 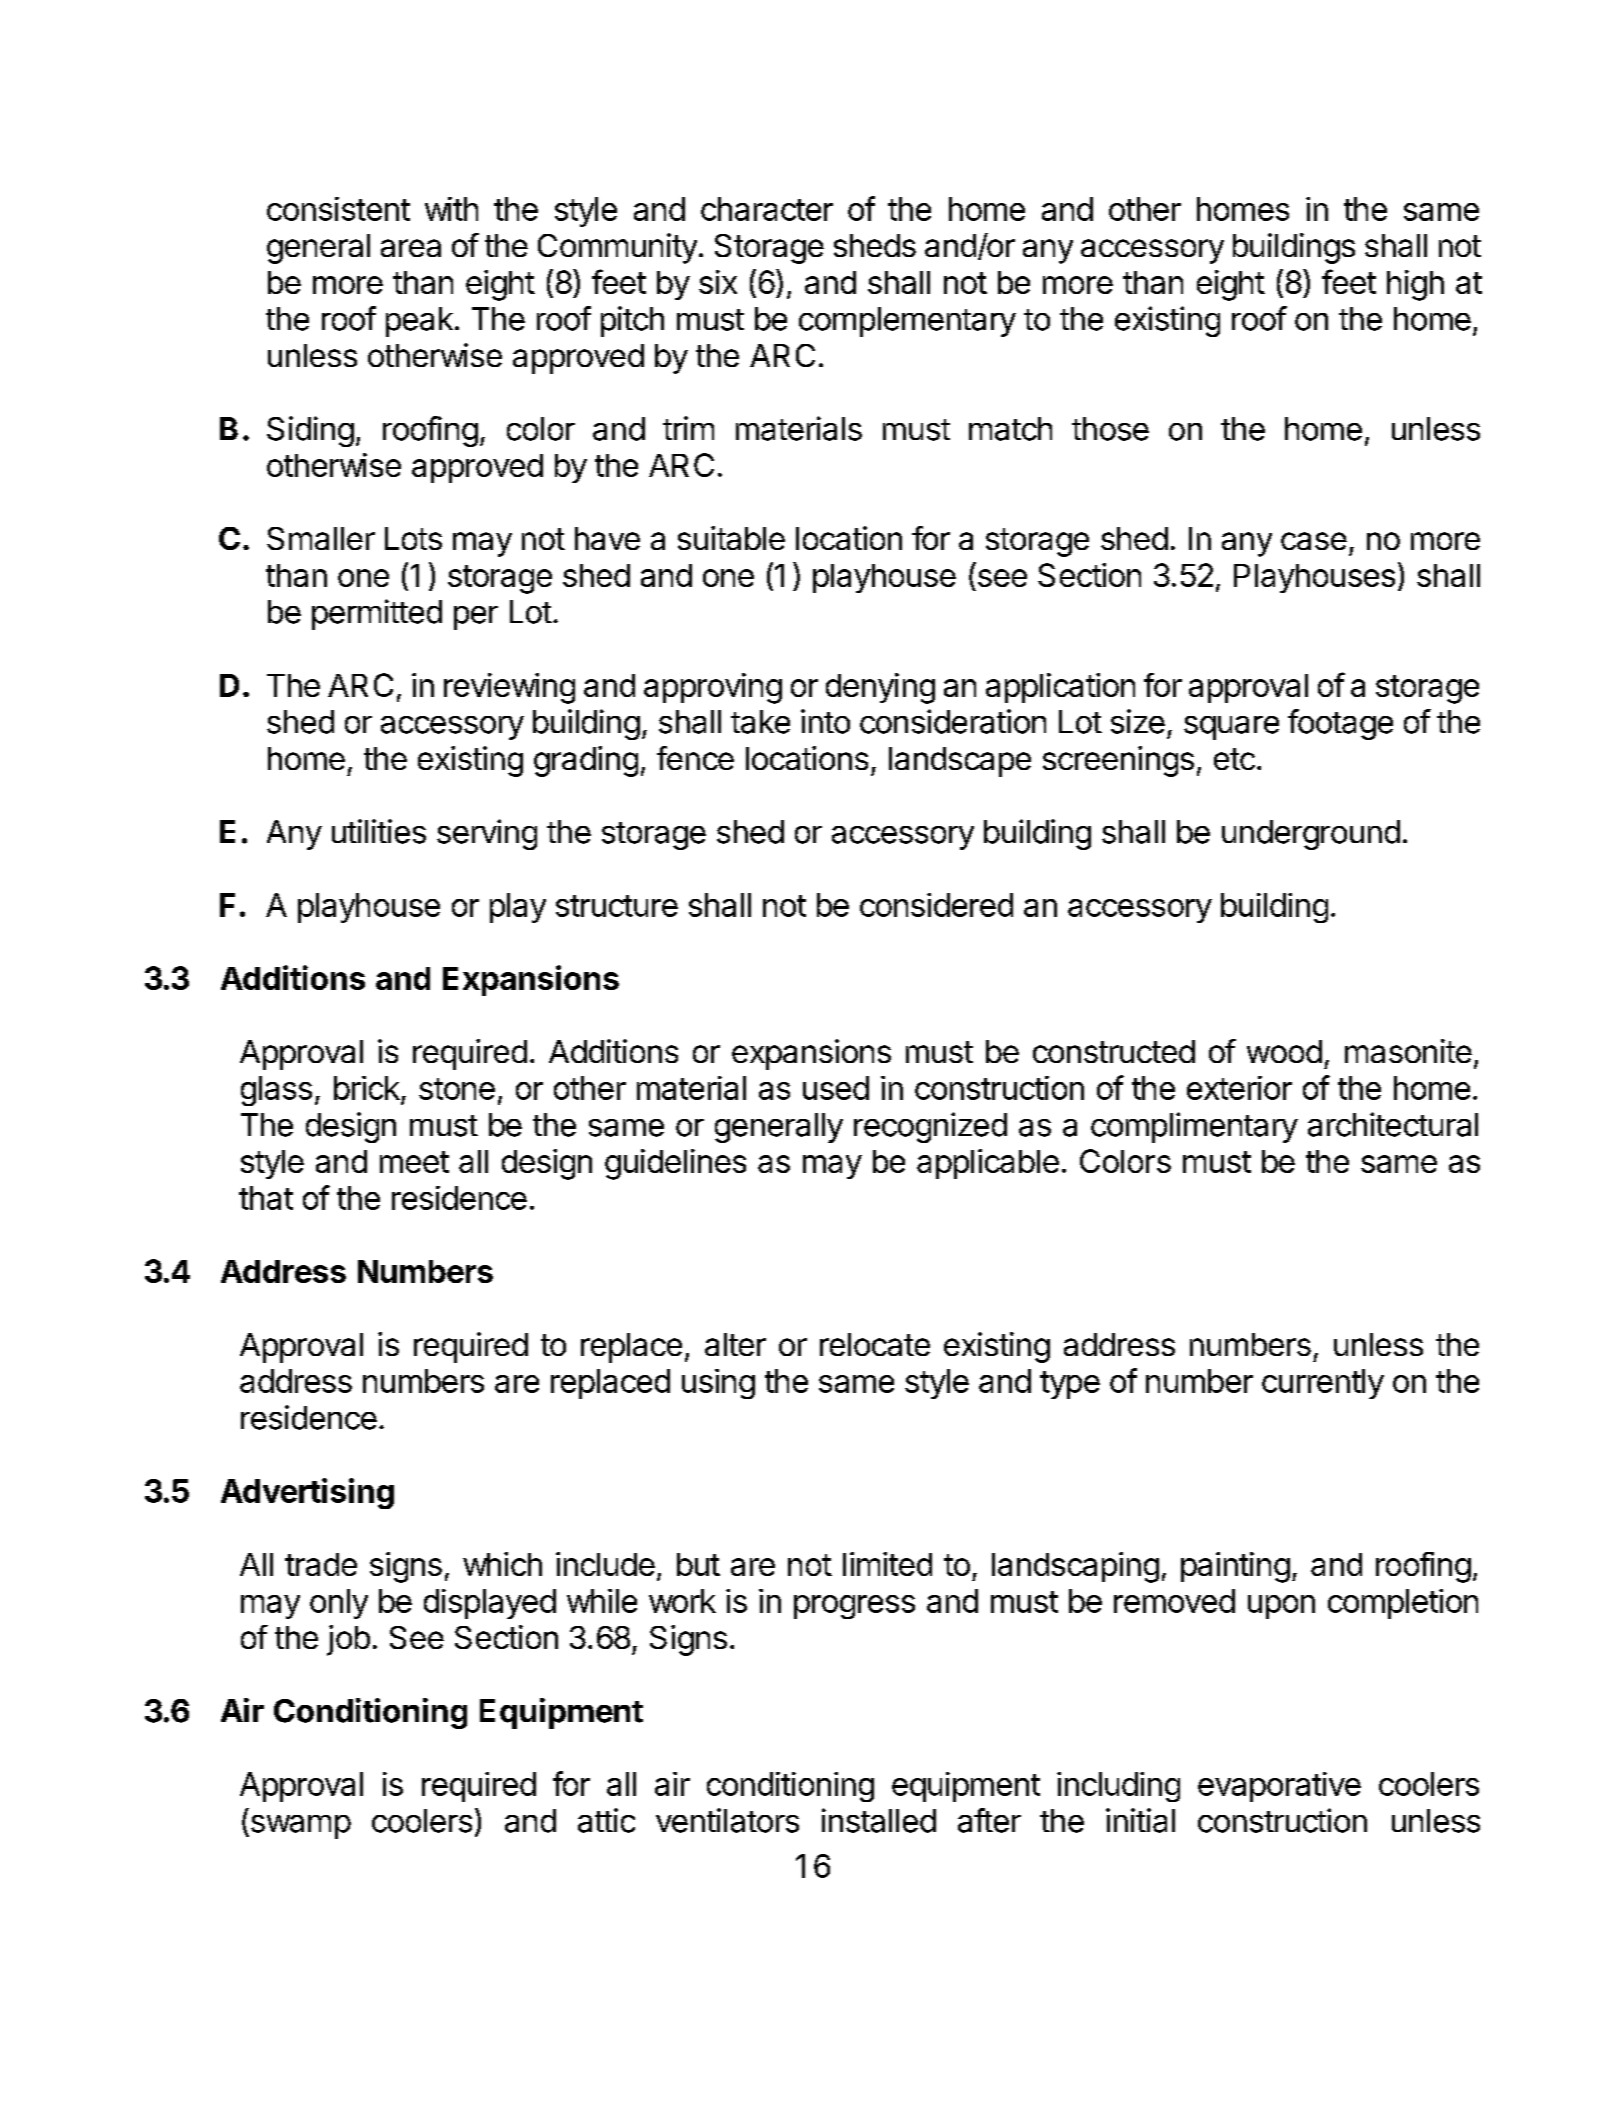 What do you see at coordinates (299, 1827) in the document?
I see `swamp` at bounding box center [299, 1827].
